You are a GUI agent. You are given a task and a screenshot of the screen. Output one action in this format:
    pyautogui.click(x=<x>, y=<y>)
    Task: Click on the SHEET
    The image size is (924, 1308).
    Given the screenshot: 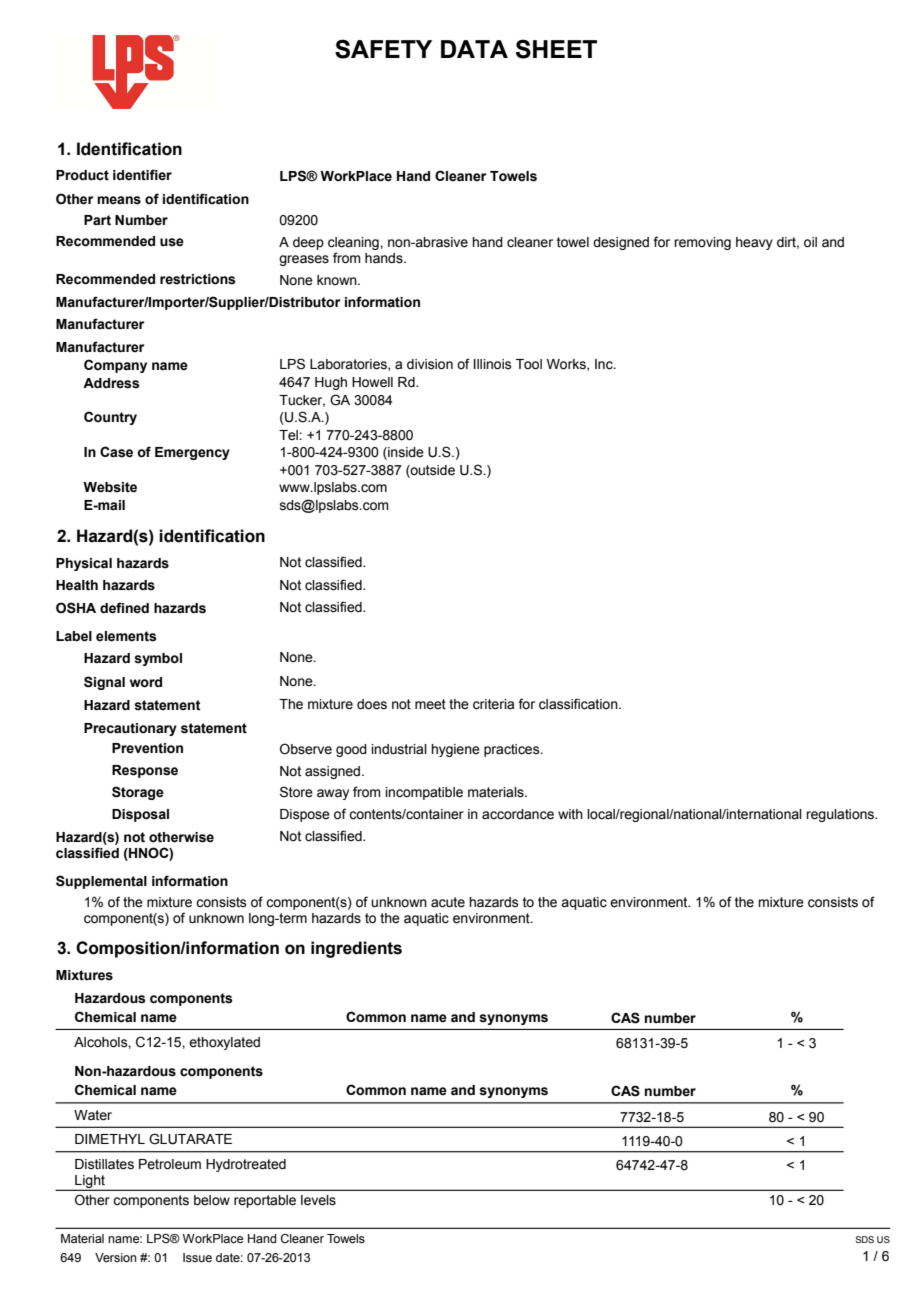 What is the action you would take?
    pyautogui.click(x=556, y=49)
